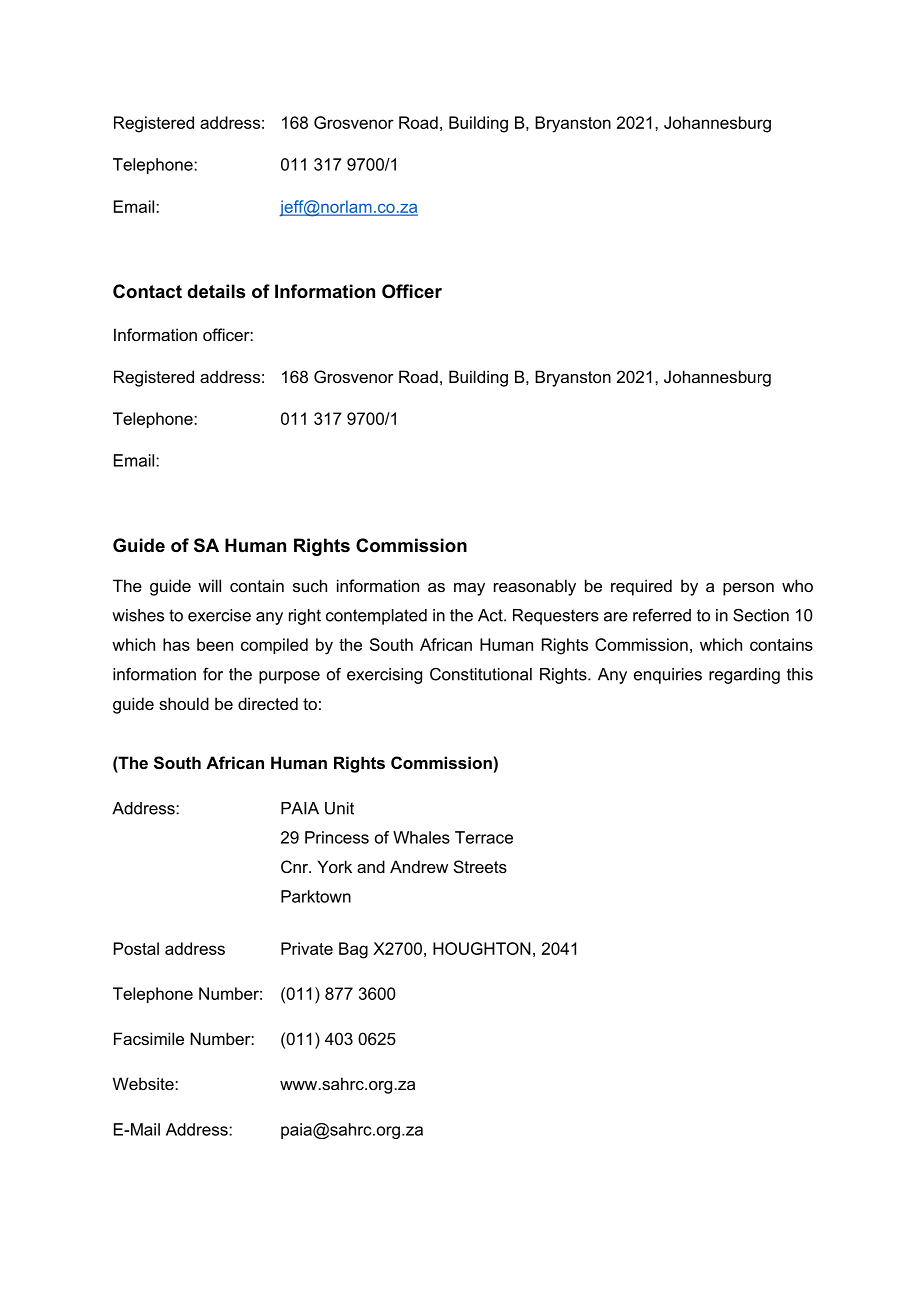 Image resolution: width=924 pixels, height=1308 pixels. Describe the element at coordinates (149, 1038) in the image. I see `Facsimile` at that location.
